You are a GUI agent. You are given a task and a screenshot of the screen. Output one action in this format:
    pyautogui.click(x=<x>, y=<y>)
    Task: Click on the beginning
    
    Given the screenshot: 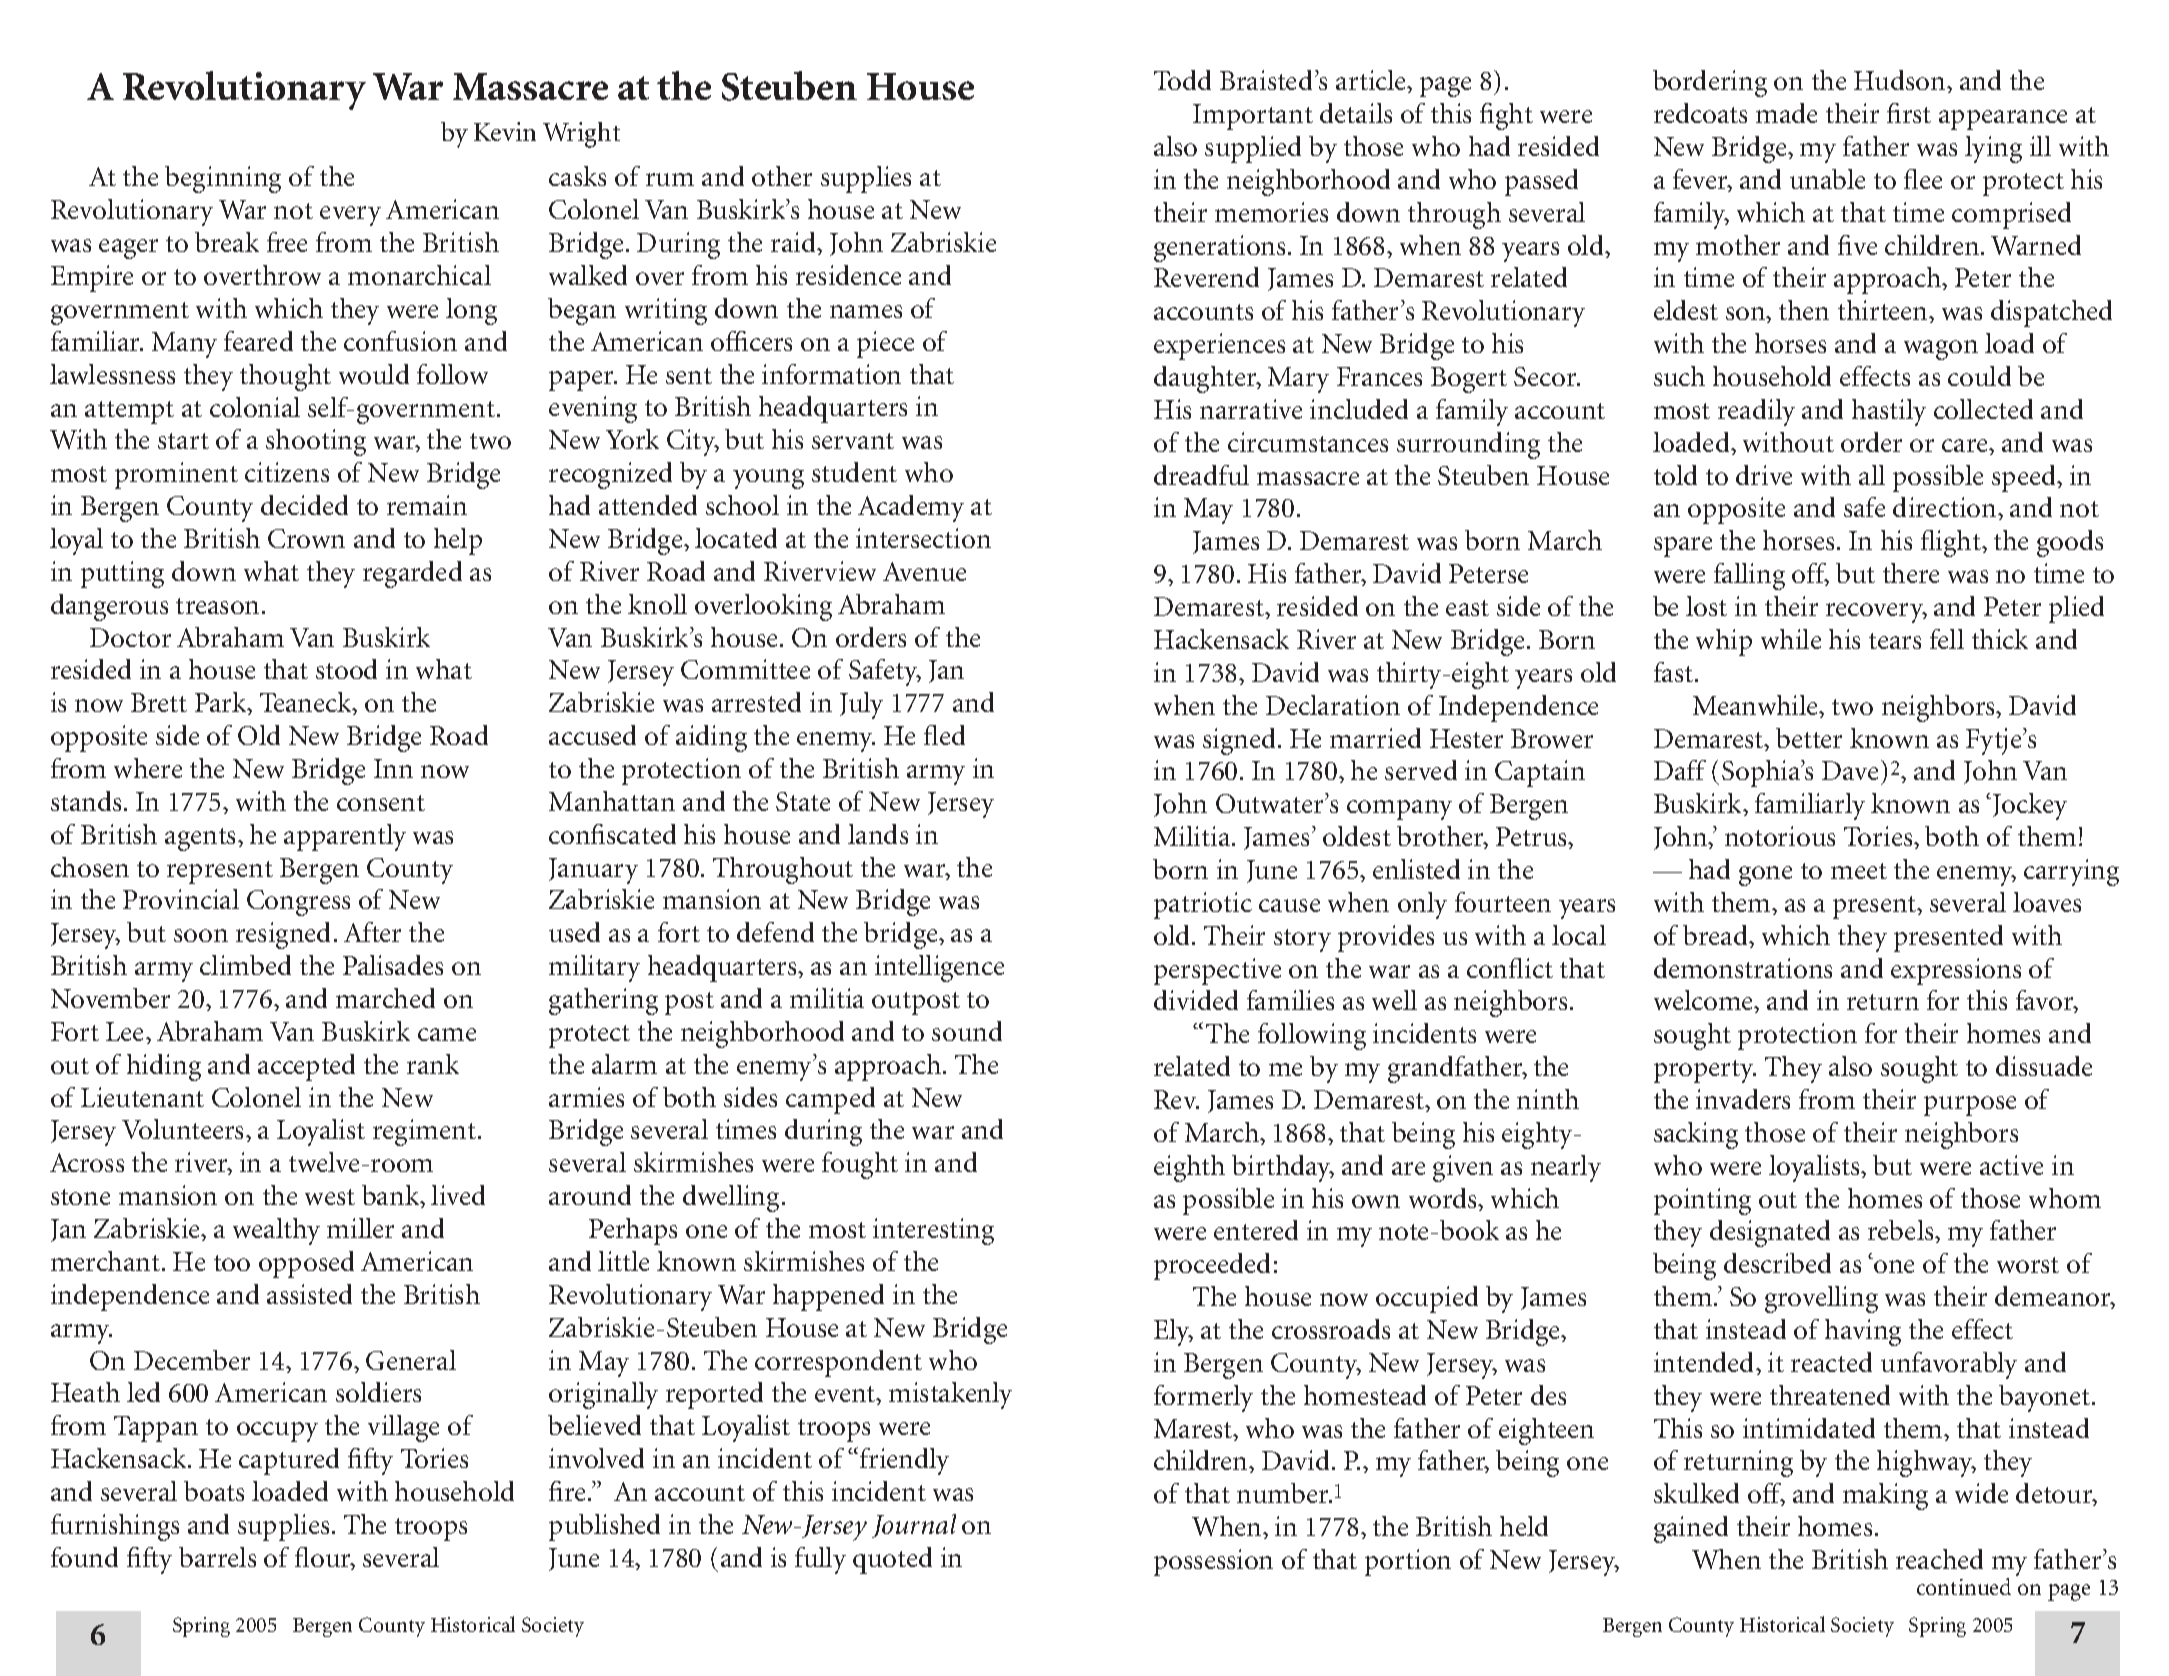 What is the action you would take?
    pyautogui.click(x=223, y=179)
